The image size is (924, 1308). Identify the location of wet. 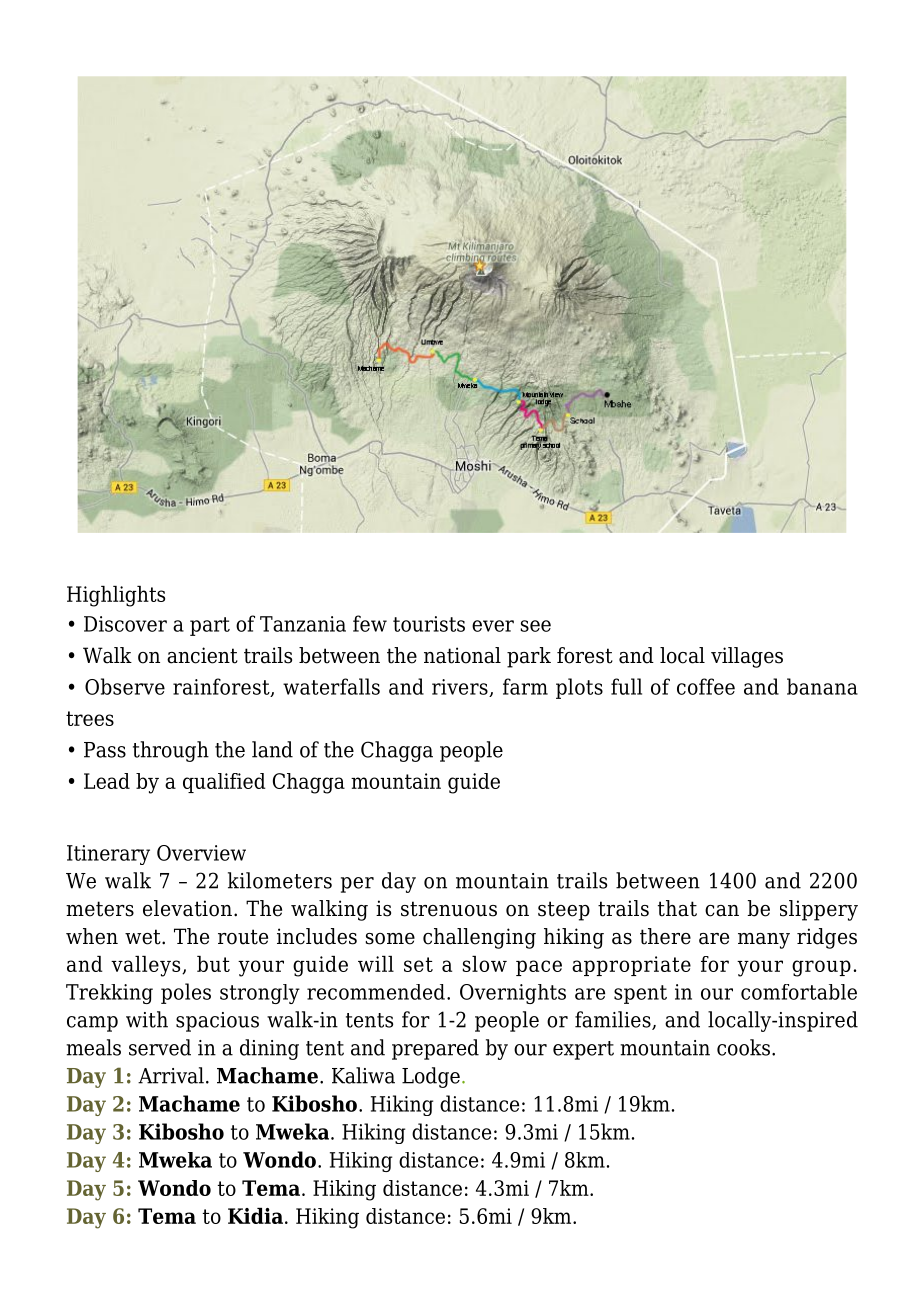
(144, 937).
